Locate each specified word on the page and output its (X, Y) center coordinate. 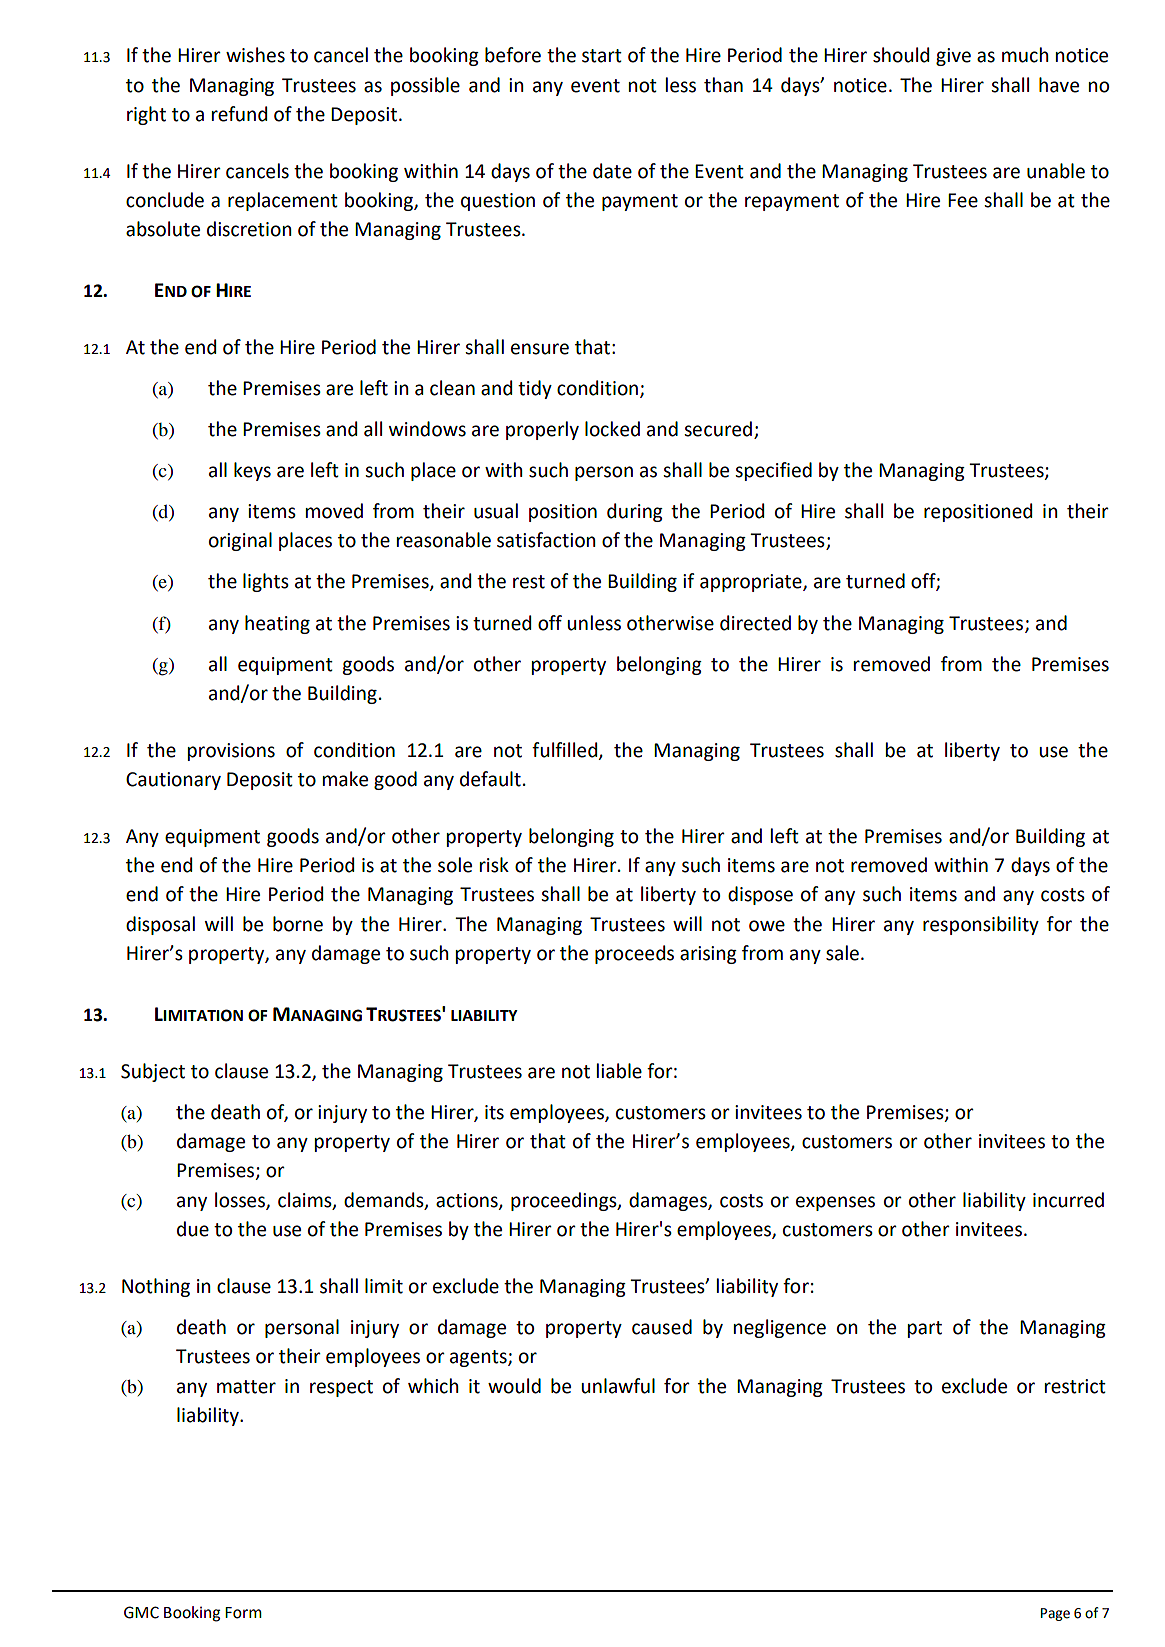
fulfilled (566, 750)
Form (243, 1613)
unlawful (618, 1386)
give (953, 57)
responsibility (981, 925)
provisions (231, 752)
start (602, 56)
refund (239, 114)
